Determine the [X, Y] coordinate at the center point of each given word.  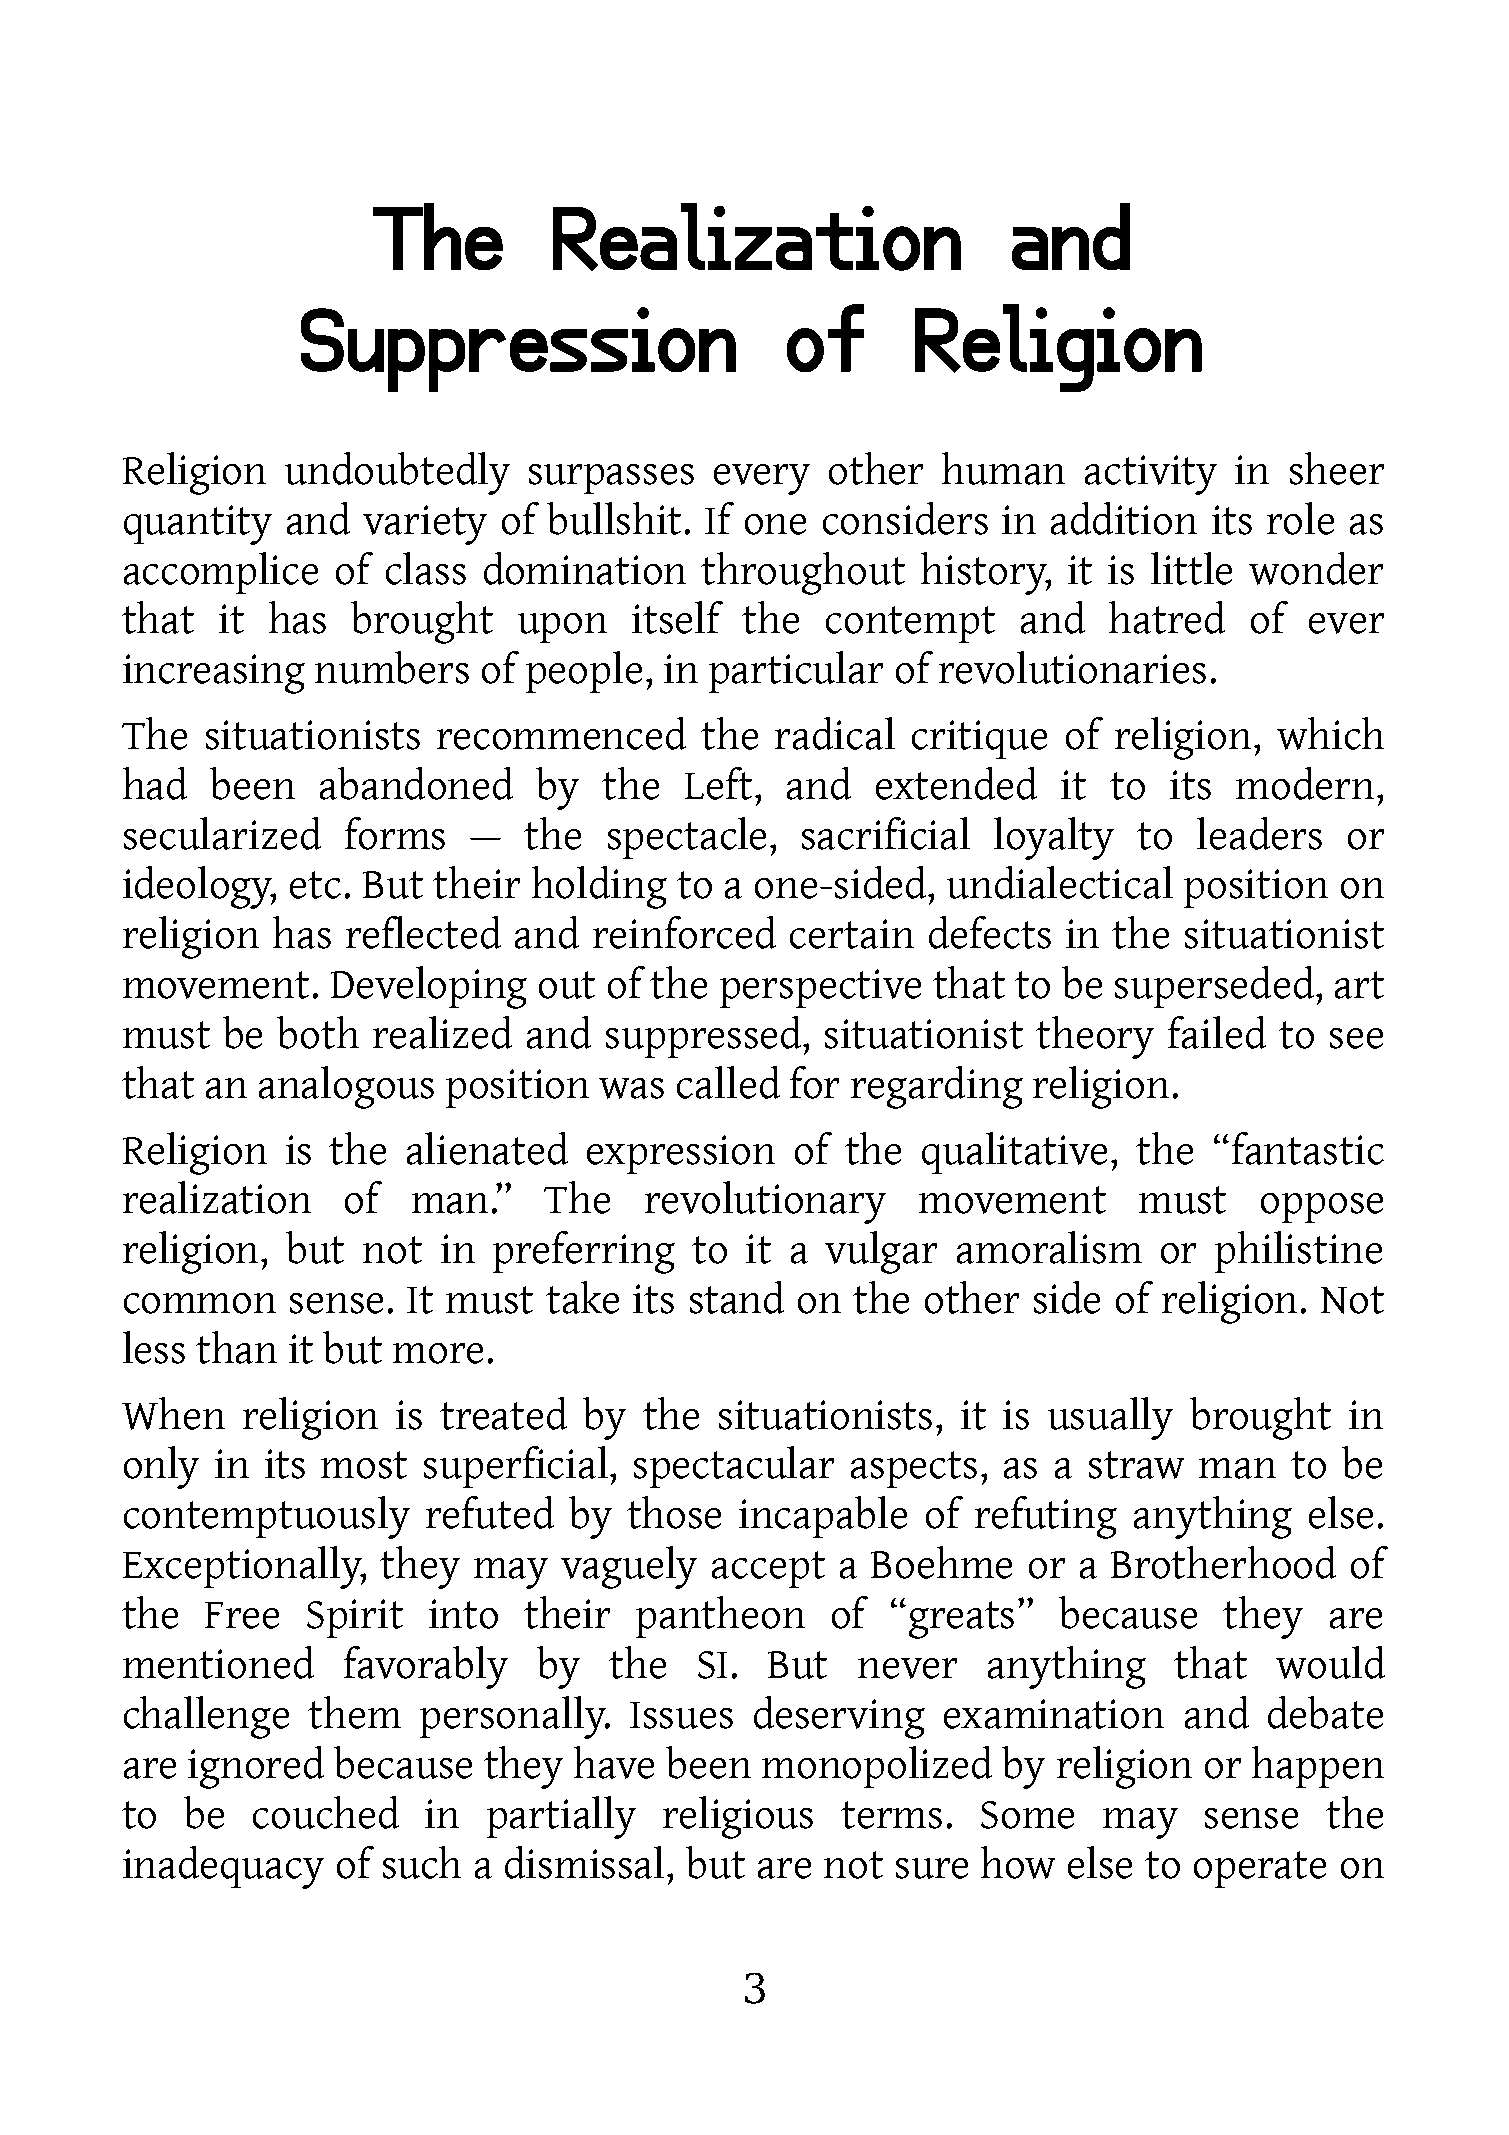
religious [738, 1817]
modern [1305, 783]
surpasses [611, 479]
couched [326, 1812]
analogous [346, 1087]
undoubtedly [397, 473]
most [364, 1465]
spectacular [734, 1467]
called [728, 1082]
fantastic [1308, 1148]
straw [1136, 1465]
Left [718, 783]
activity [1151, 475]
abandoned [416, 783]
